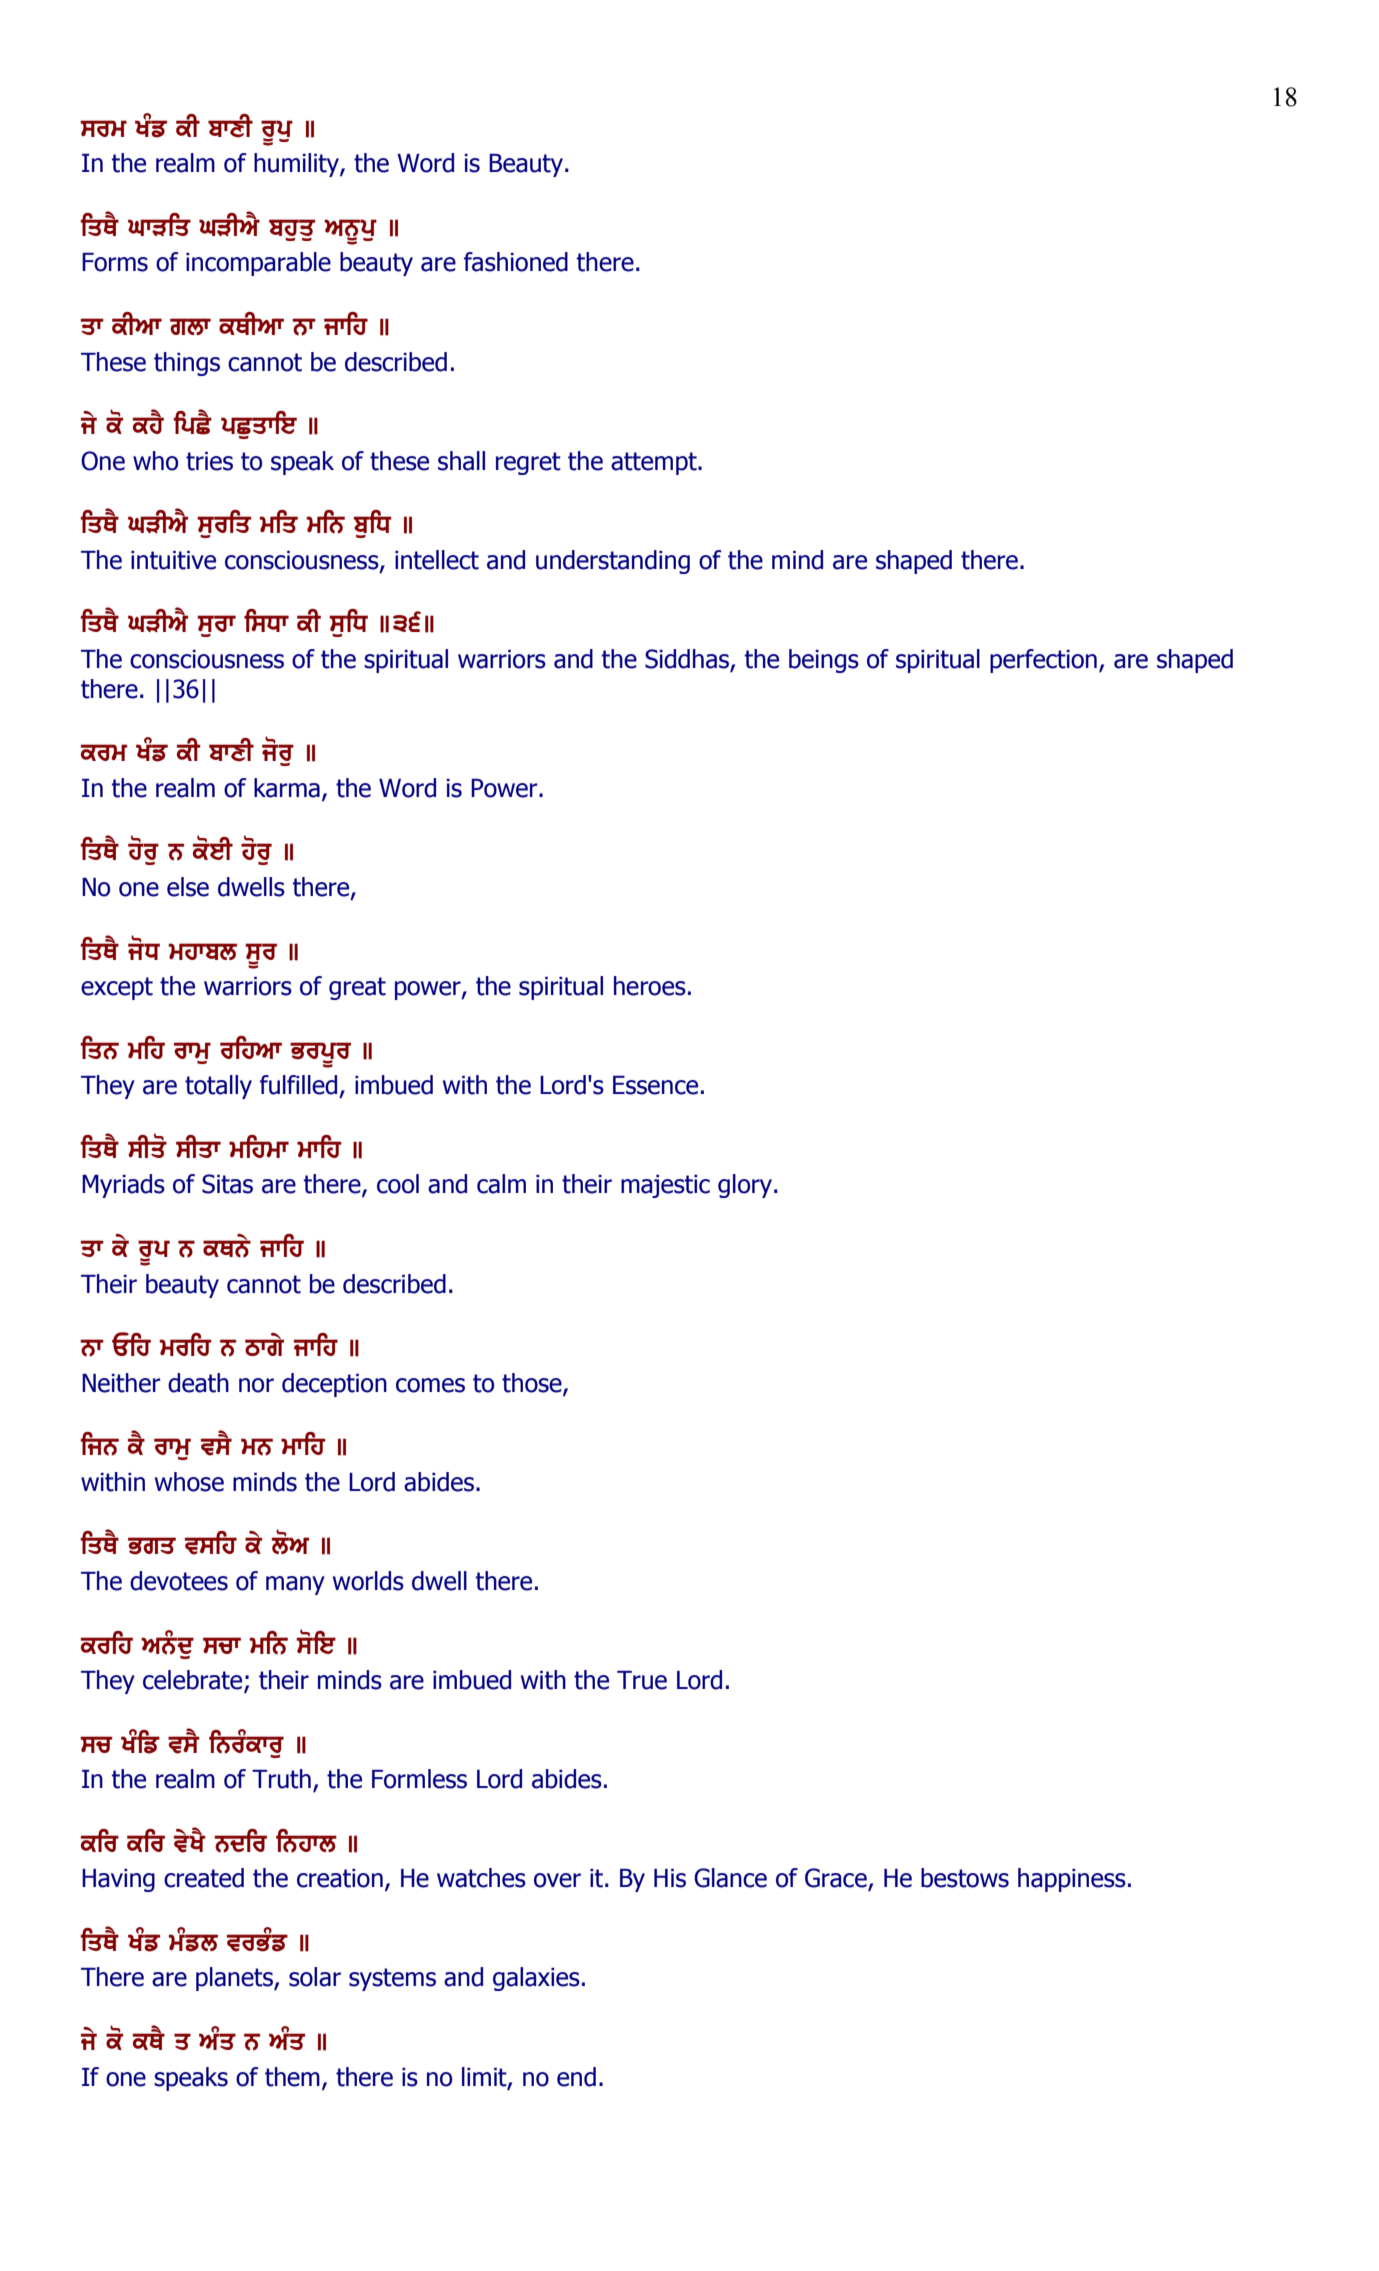 This screenshot has width=1379, height=2271. What do you see at coordinates (576, 2077) in the screenshot?
I see `end` at bounding box center [576, 2077].
